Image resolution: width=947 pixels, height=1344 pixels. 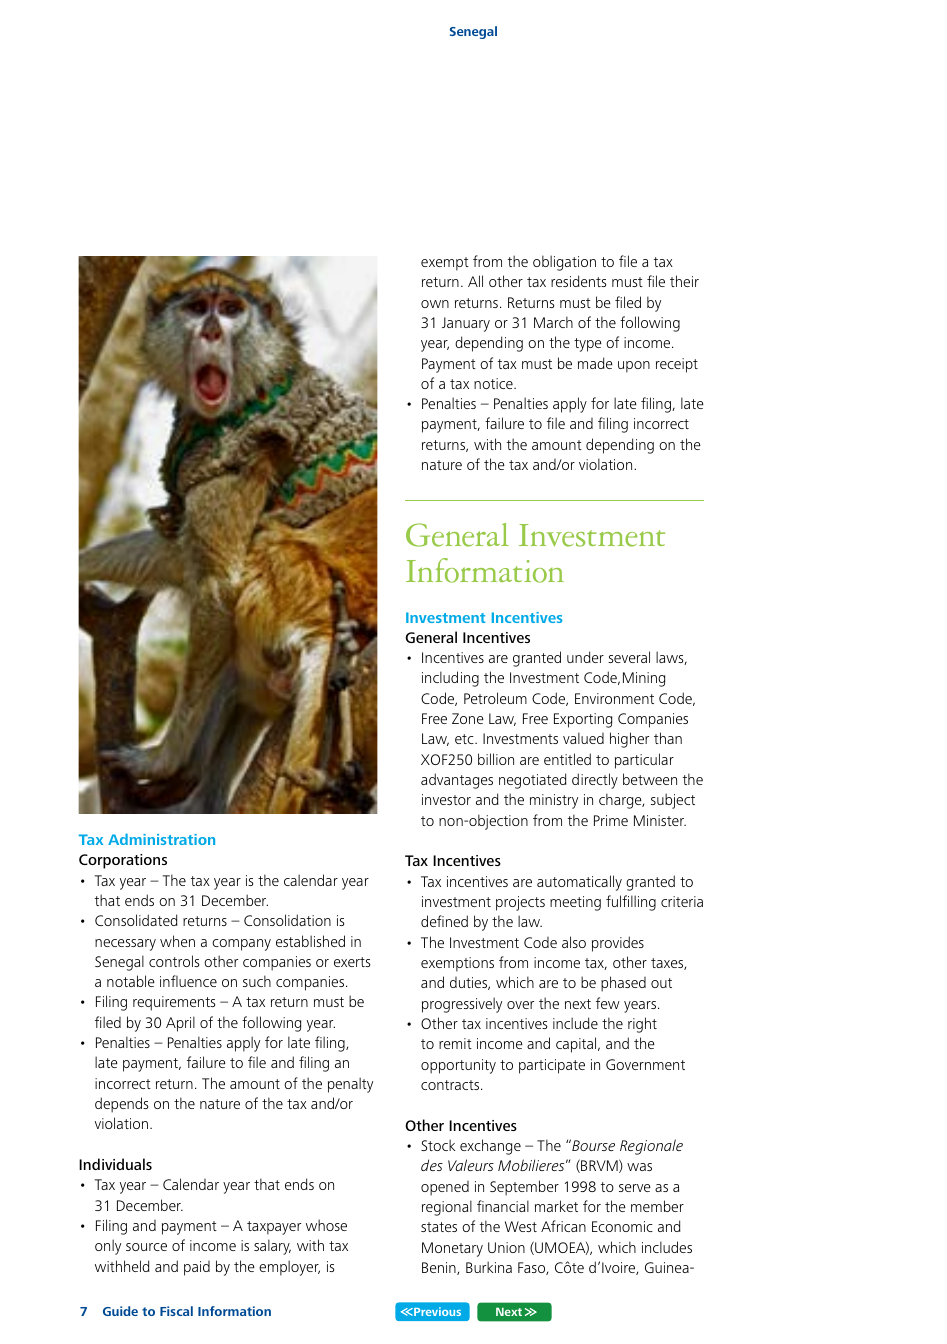 What do you see at coordinates (578, 281) in the screenshot?
I see `residents` at bounding box center [578, 281].
